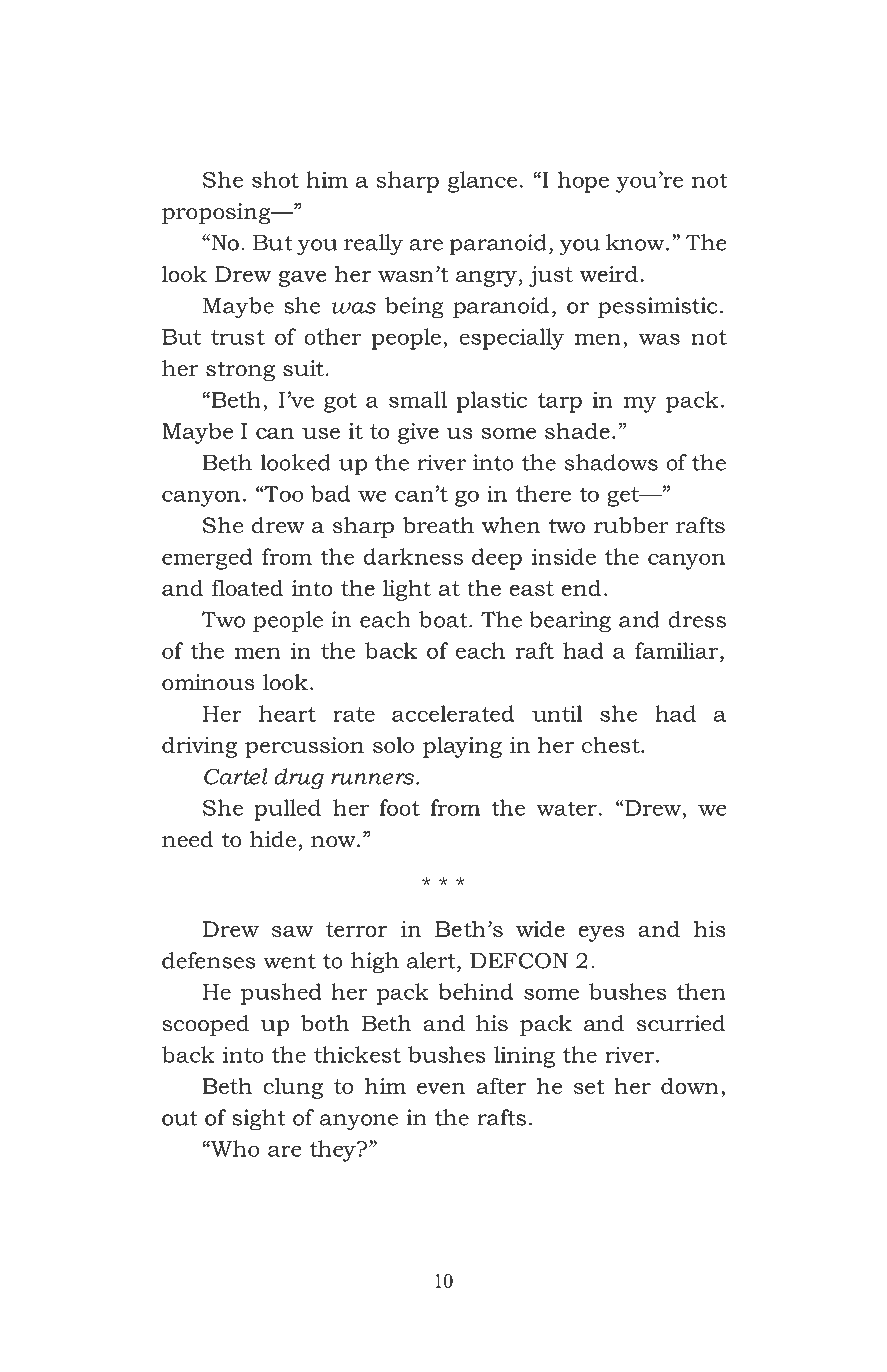 This document has width=887, height=1372. I want to click on eyes, so click(601, 934).
